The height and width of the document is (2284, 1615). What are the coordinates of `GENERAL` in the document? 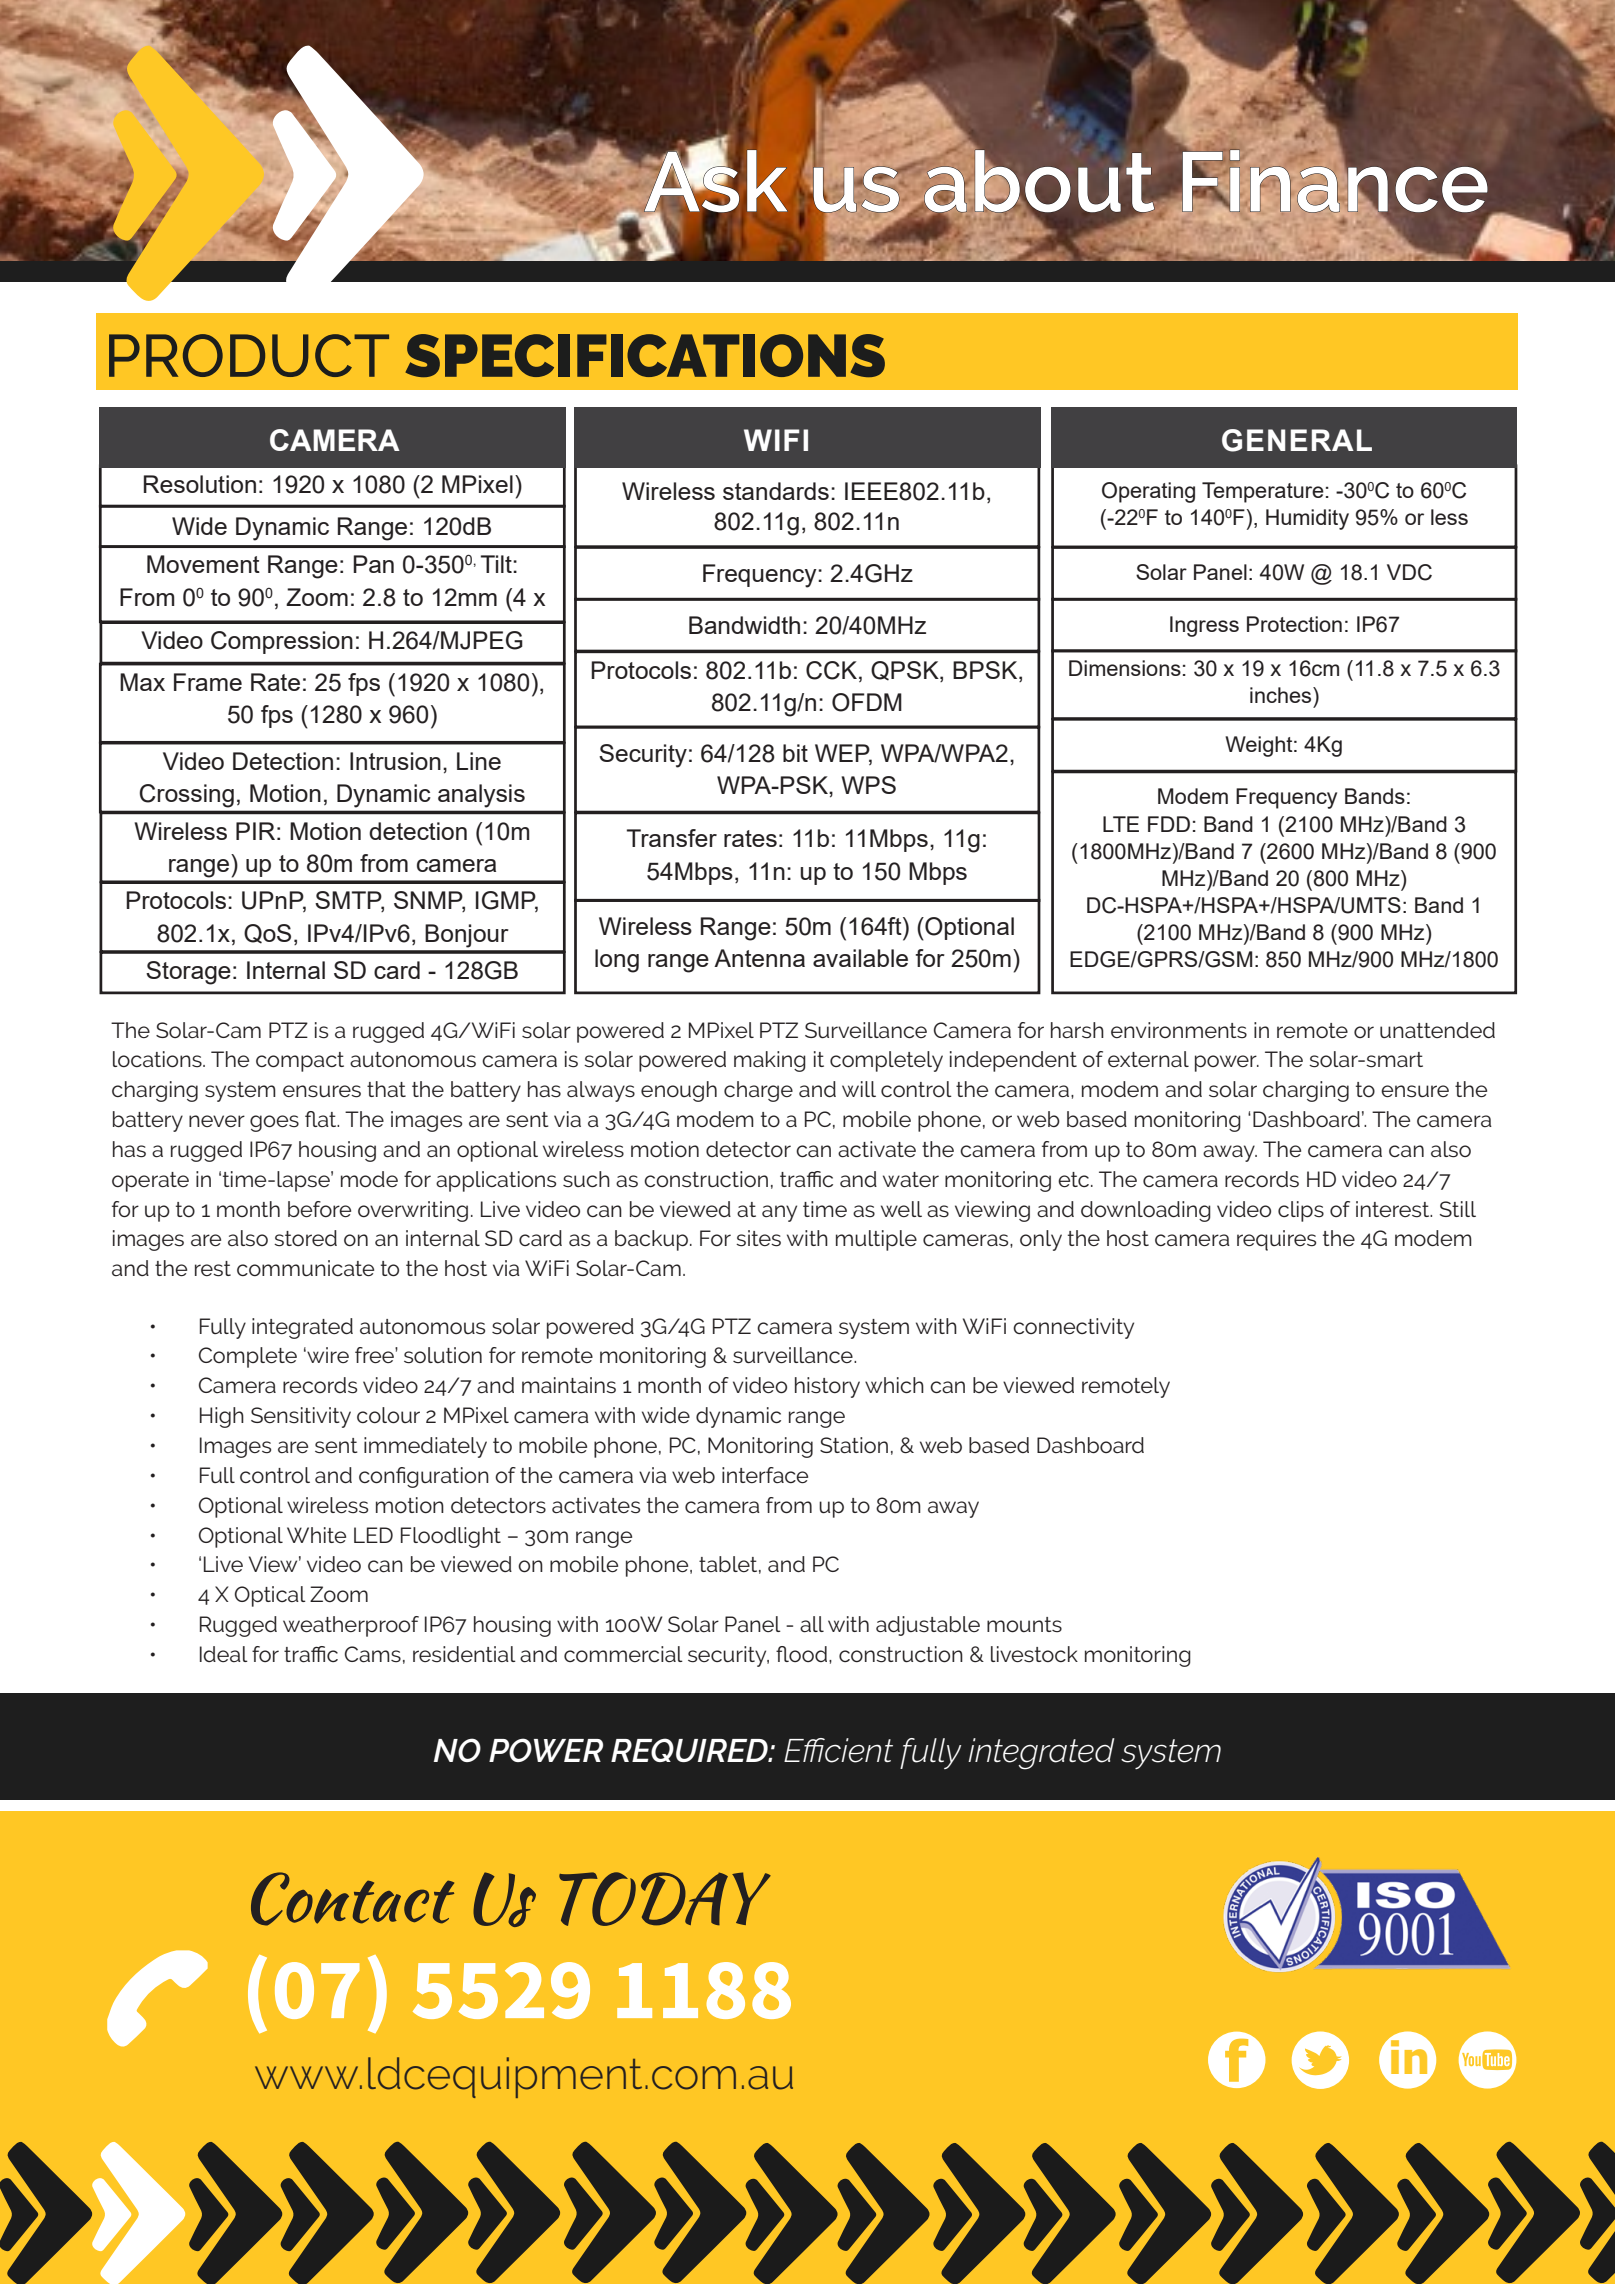 It's located at (1297, 440).
